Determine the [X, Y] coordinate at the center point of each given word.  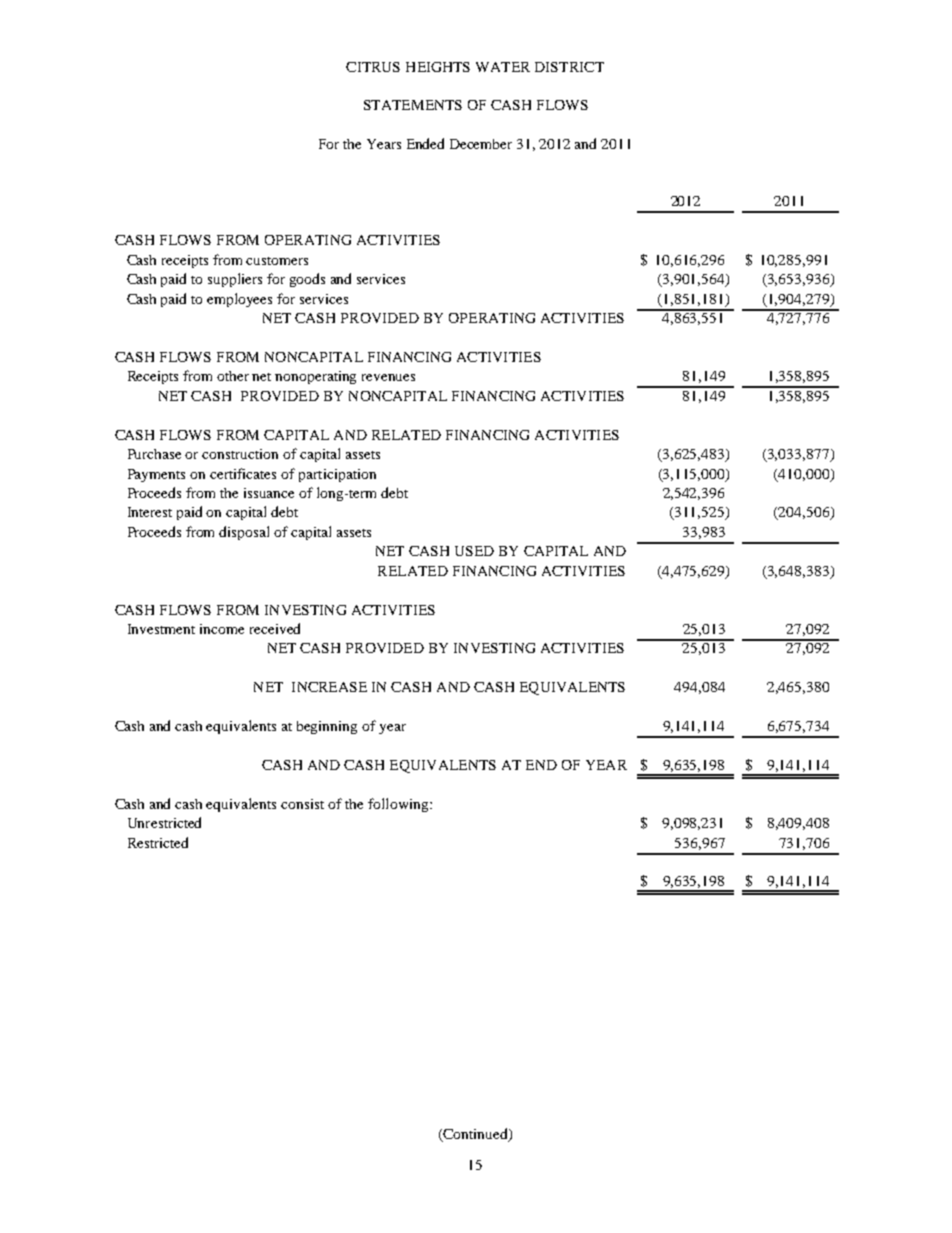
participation [337, 475]
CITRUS [373, 67]
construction [240, 454]
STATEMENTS [413, 105]
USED [474, 551]
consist [302, 804]
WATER [503, 67]
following [399, 805]
